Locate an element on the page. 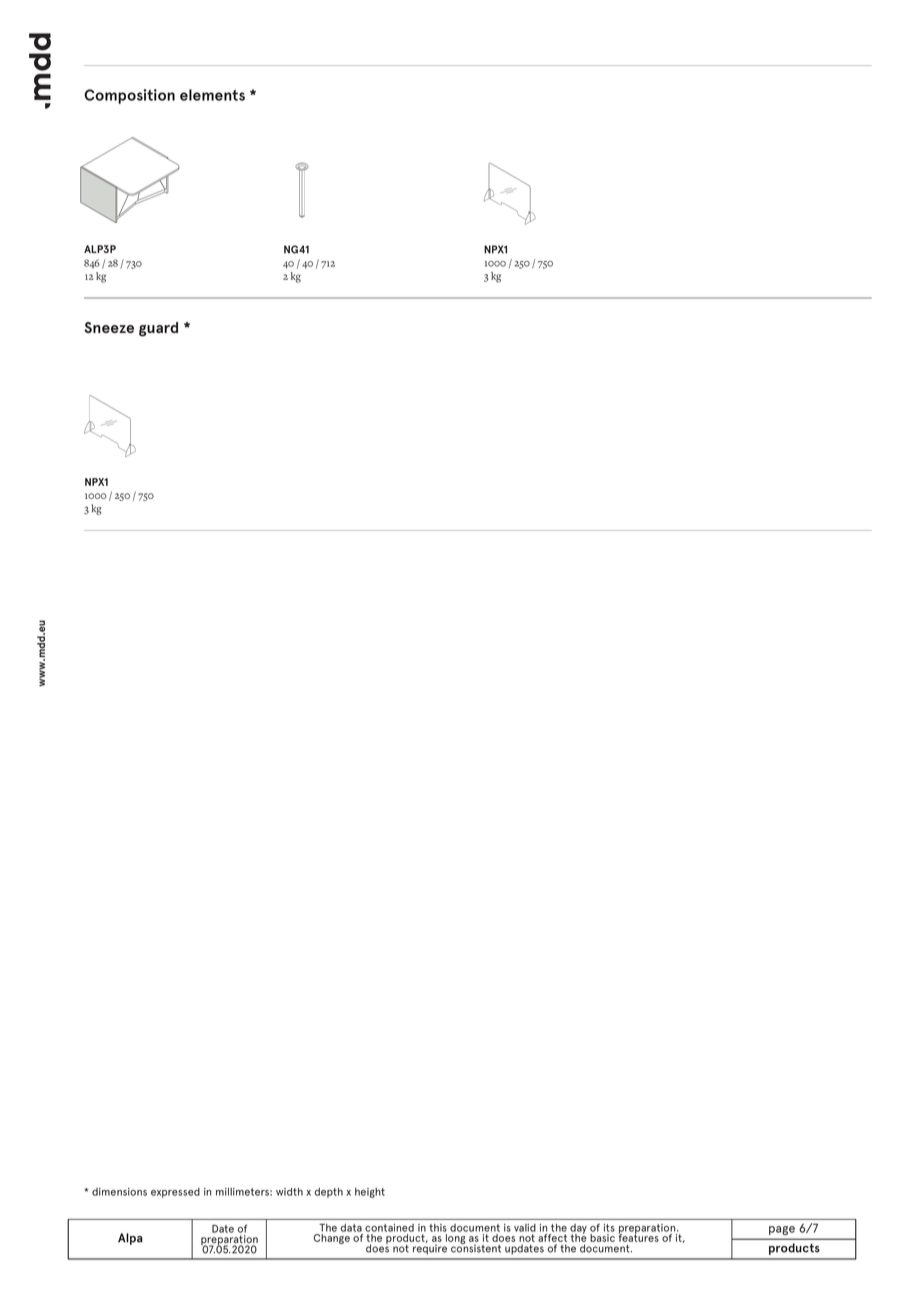 The width and height of the page is (924, 1308). depth is located at coordinates (328, 1193).
